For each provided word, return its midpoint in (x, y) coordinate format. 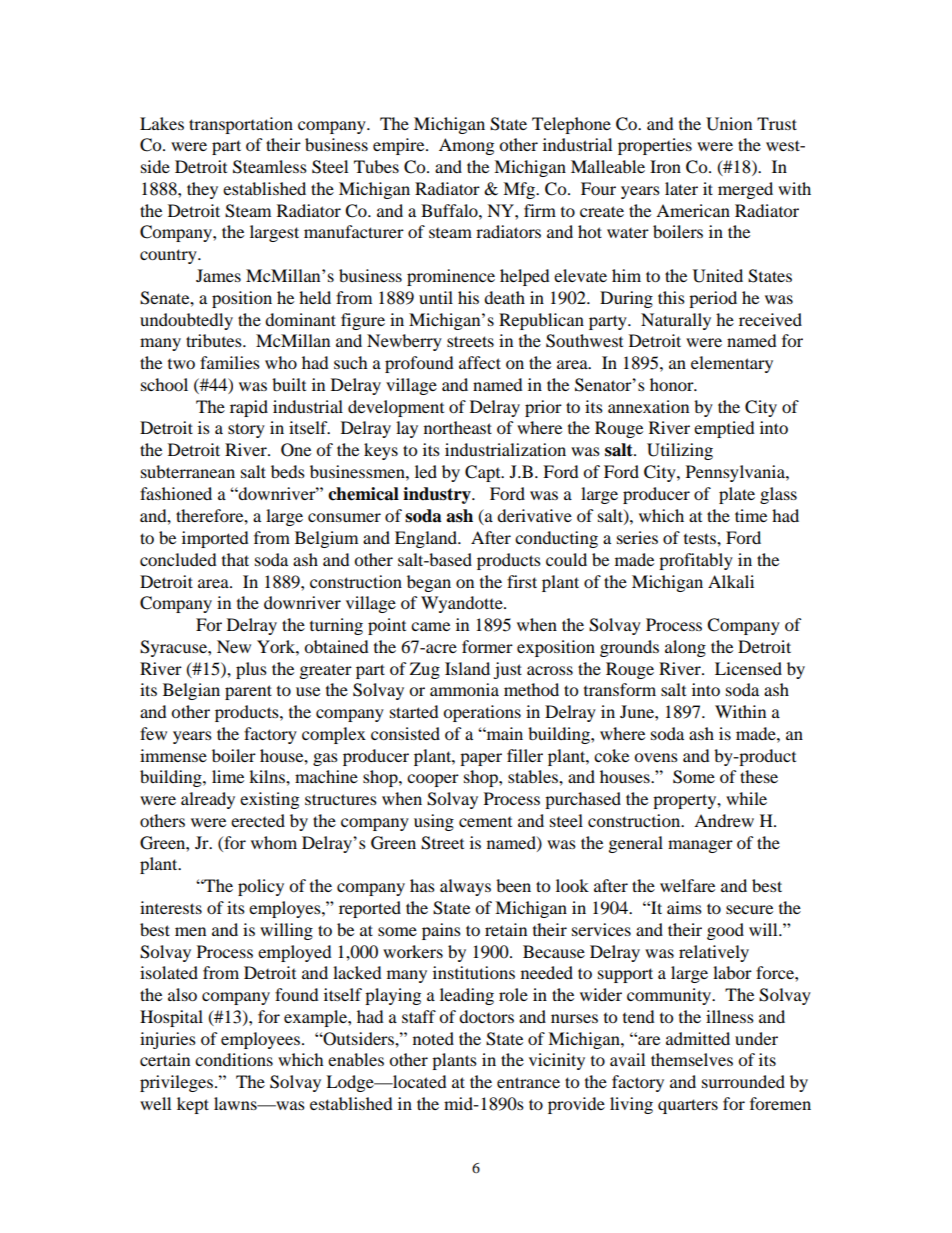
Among (466, 146)
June (638, 711)
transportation (241, 125)
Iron (665, 166)
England (427, 539)
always (465, 887)
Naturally (676, 321)
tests (701, 538)
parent (248, 692)
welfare (687, 885)
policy (261, 887)
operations (482, 713)
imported (215, 539)
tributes (215, 340)
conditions (234, 1059)
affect (480, 362)
